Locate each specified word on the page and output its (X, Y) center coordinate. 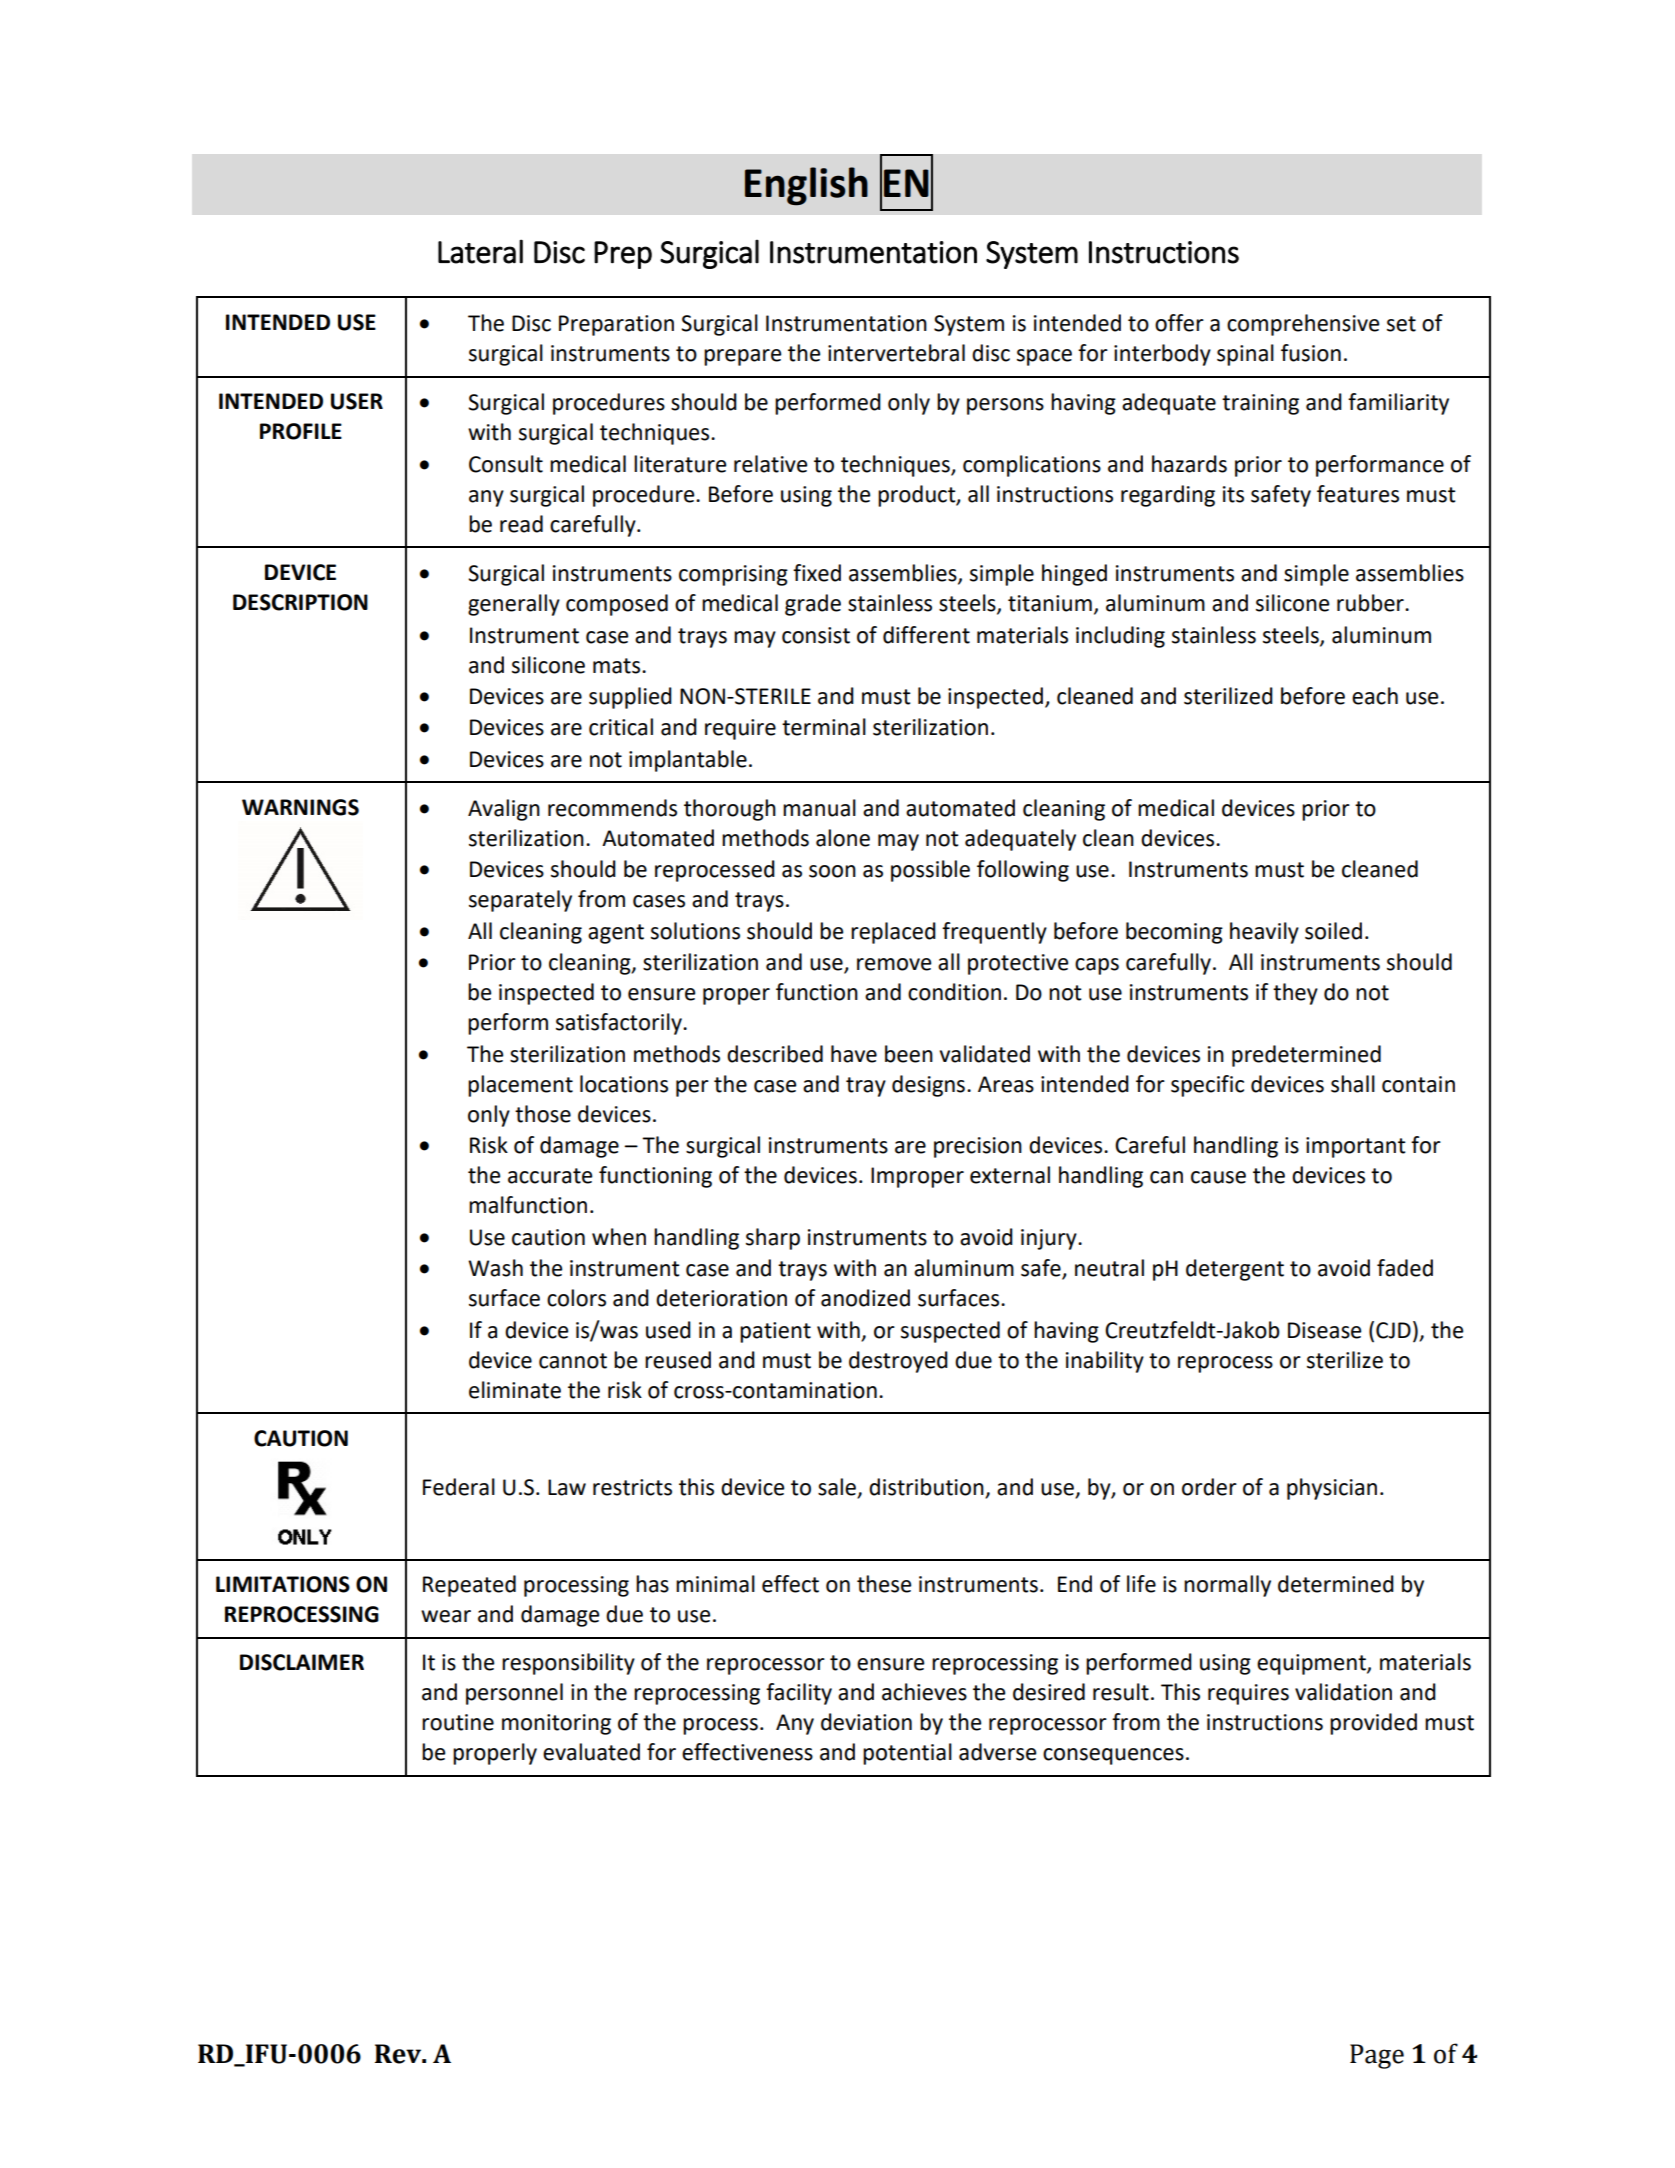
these (884, 1584)
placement (520, 1086)
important (1356, 1147)
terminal (824, 727)
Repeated (469, 1586)
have (854, 1054)
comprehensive (1303, 325)
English (806, 186)
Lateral (480, 251)
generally (514, 605)
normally (1227, 1586)
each (1375, 696)
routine (458, 1722)
